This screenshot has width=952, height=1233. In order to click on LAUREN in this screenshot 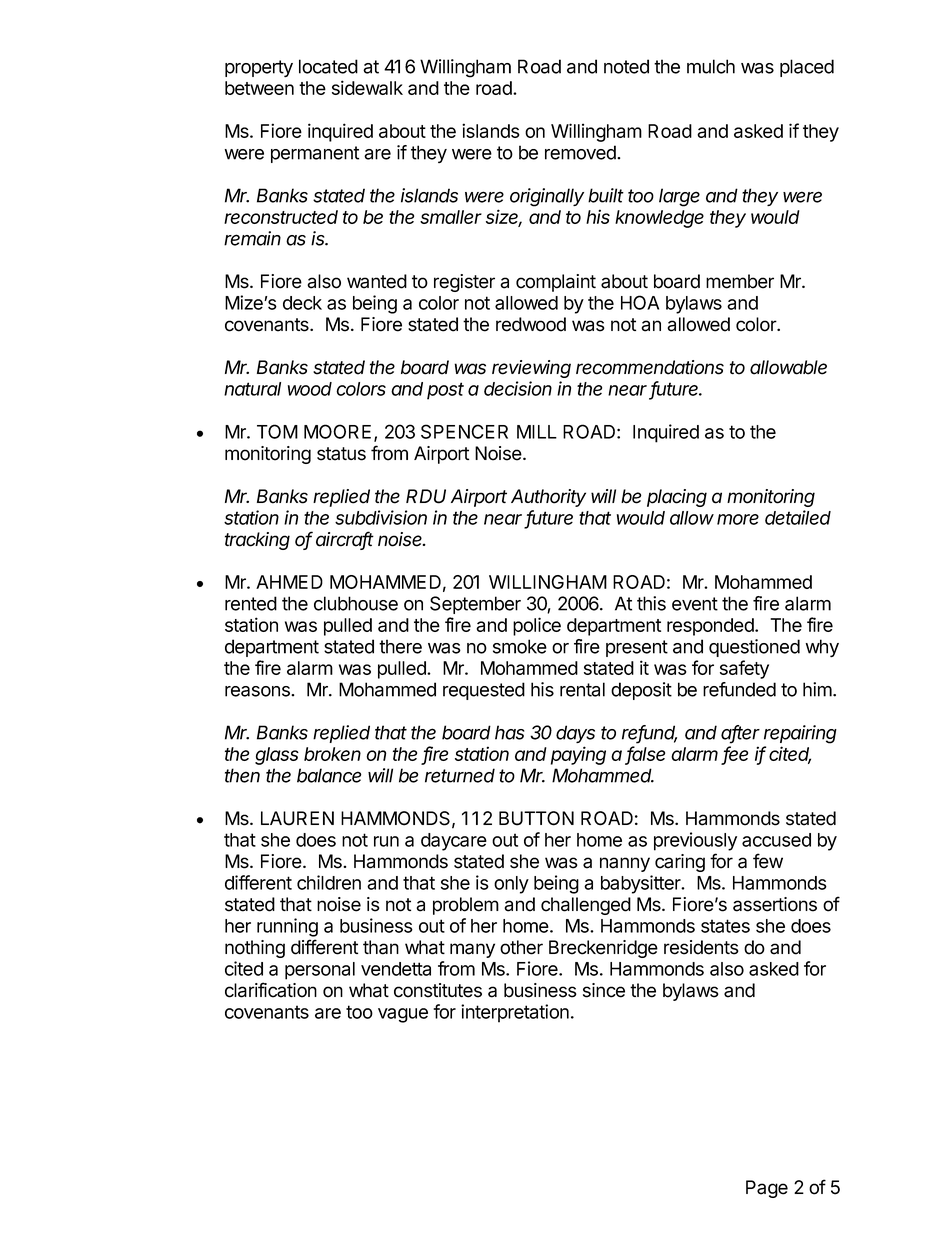, I will do `click(297, 818)`.
